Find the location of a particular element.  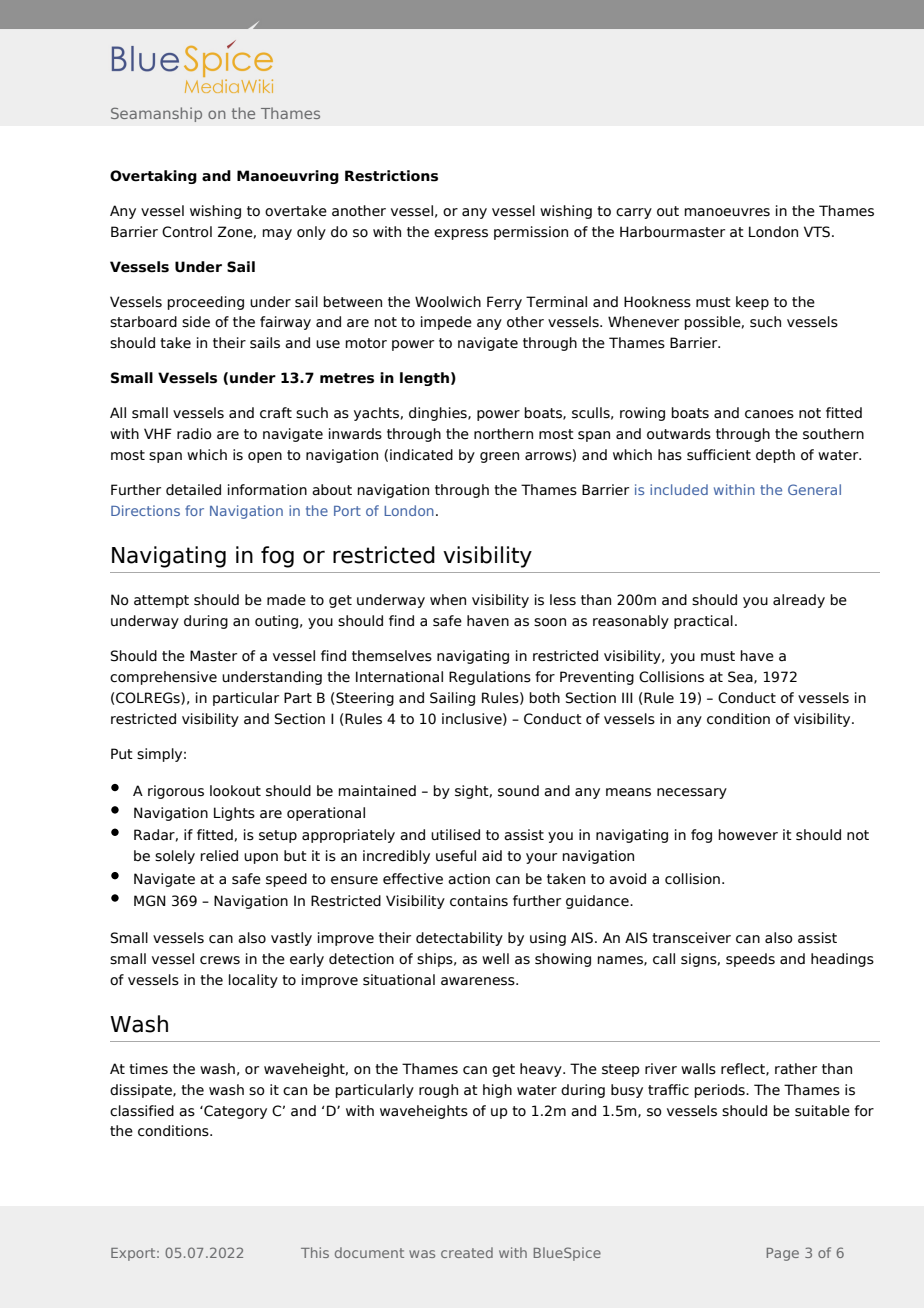

aid is located at coordinates (492, 855).
